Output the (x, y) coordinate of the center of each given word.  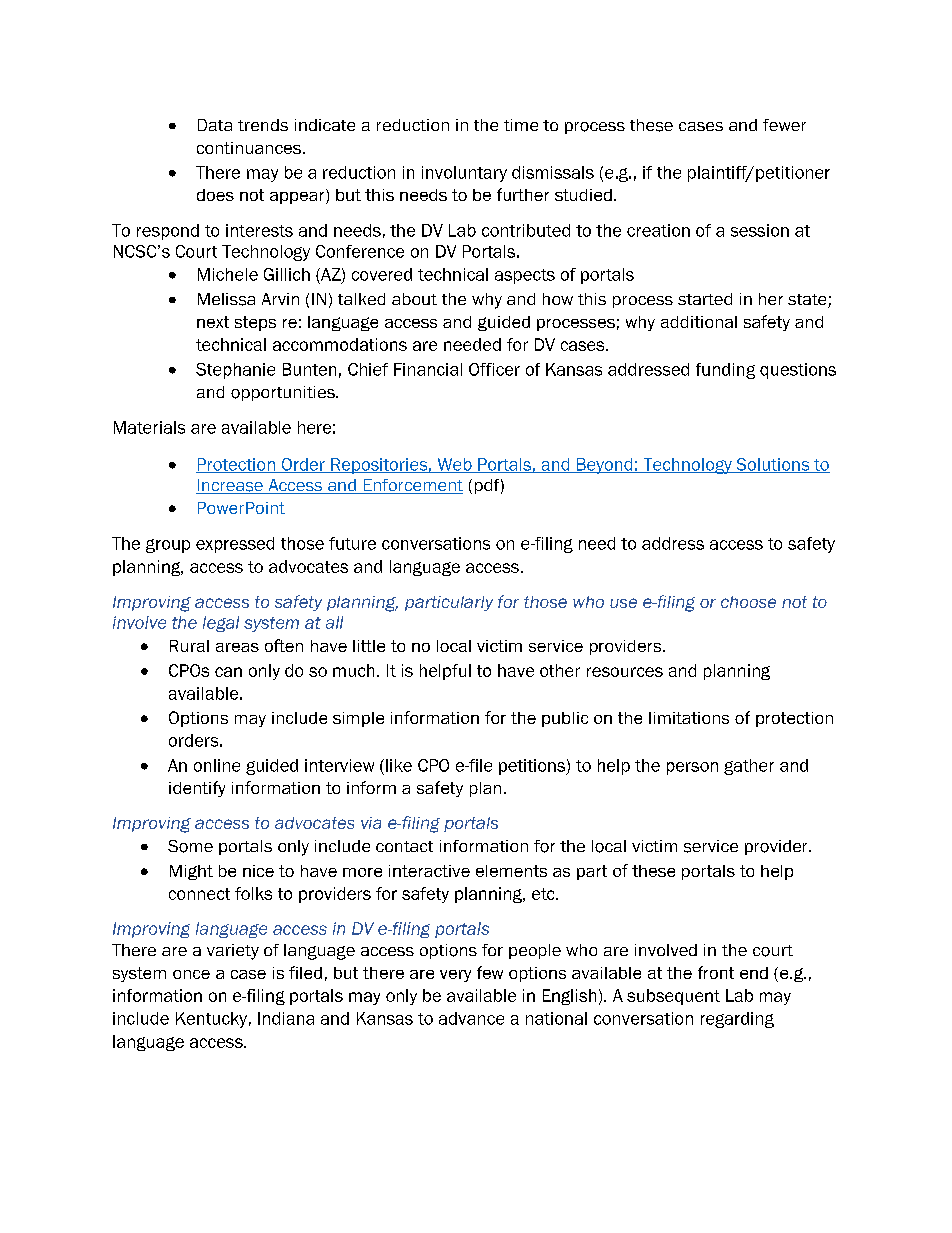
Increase (230, 486)
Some (190, 846)
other (560, 670)
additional (699, 322)
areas (237, 647)
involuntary (464, 174)
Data (215, 125)
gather (749, 767)
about (414, 299)
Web (454, 465)
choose (748, 602)
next (213, 322)
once (191, 974)
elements (511, 871)
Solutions (773, 465)
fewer (784, 125)
